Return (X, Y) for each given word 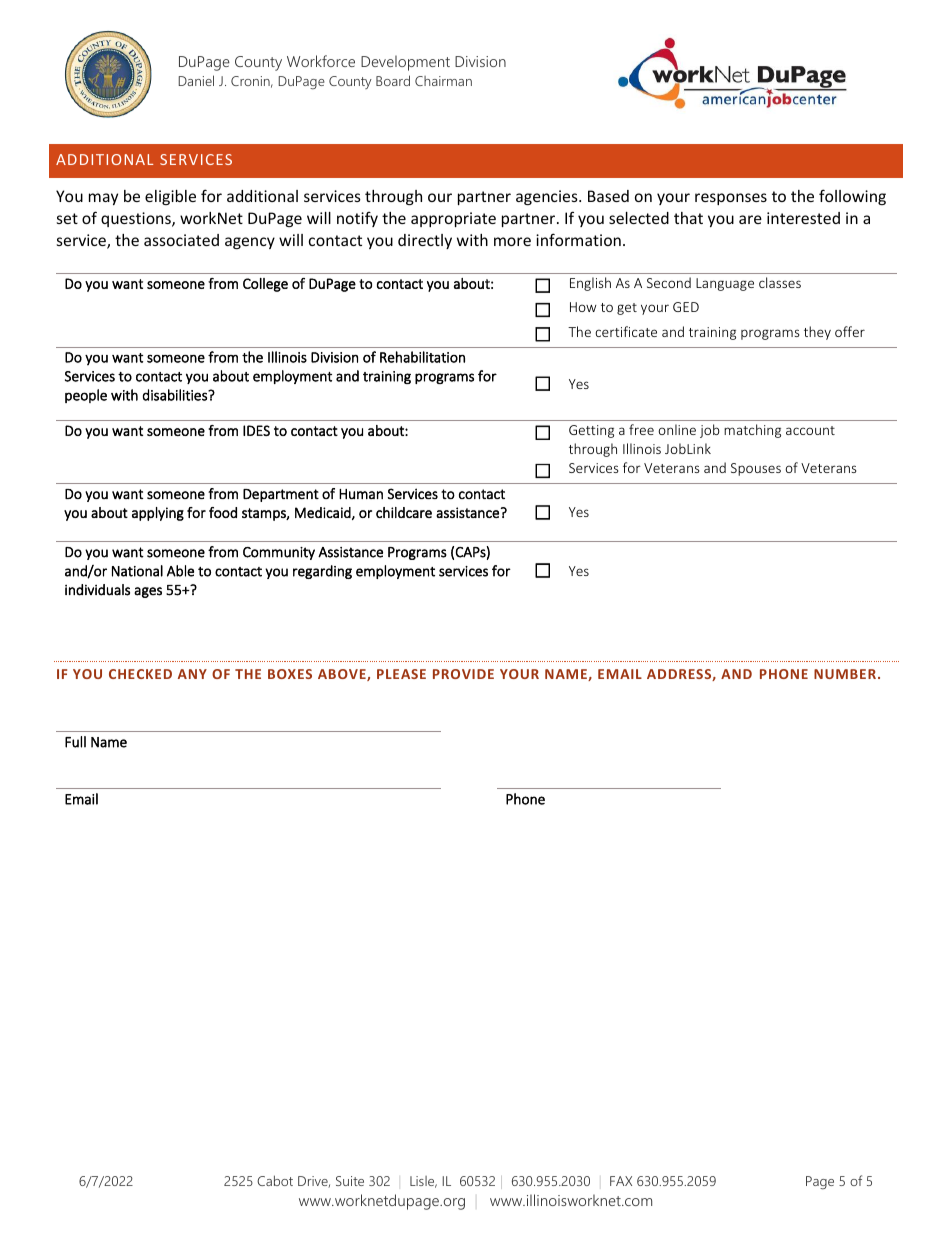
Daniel (196, 80)
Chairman (443, 81)
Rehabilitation (422, 357)
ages (148, 592)
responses (731, 199)
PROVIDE (463, 674)
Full (75, 742)
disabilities (176, 395)
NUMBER (845, 674)
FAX (621, 1181)
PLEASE (401, 674)
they (817, 333)
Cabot (275, 1180)
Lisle (423, 1182)
